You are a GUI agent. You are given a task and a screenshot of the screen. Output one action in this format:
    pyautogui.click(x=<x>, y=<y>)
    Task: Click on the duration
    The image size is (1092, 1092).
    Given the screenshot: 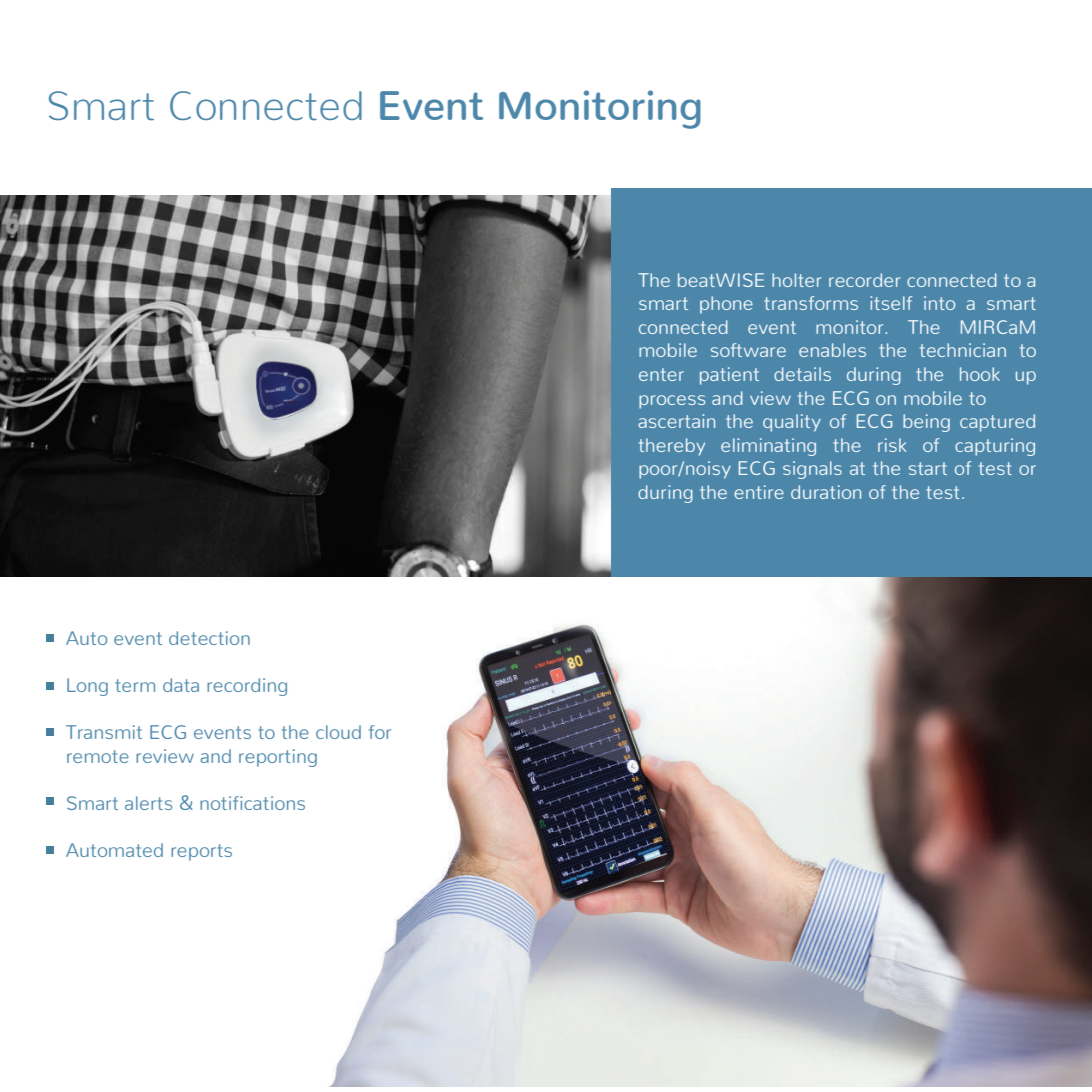 What is the action you would take?
    pyautogui.click(x=826, y=492)
